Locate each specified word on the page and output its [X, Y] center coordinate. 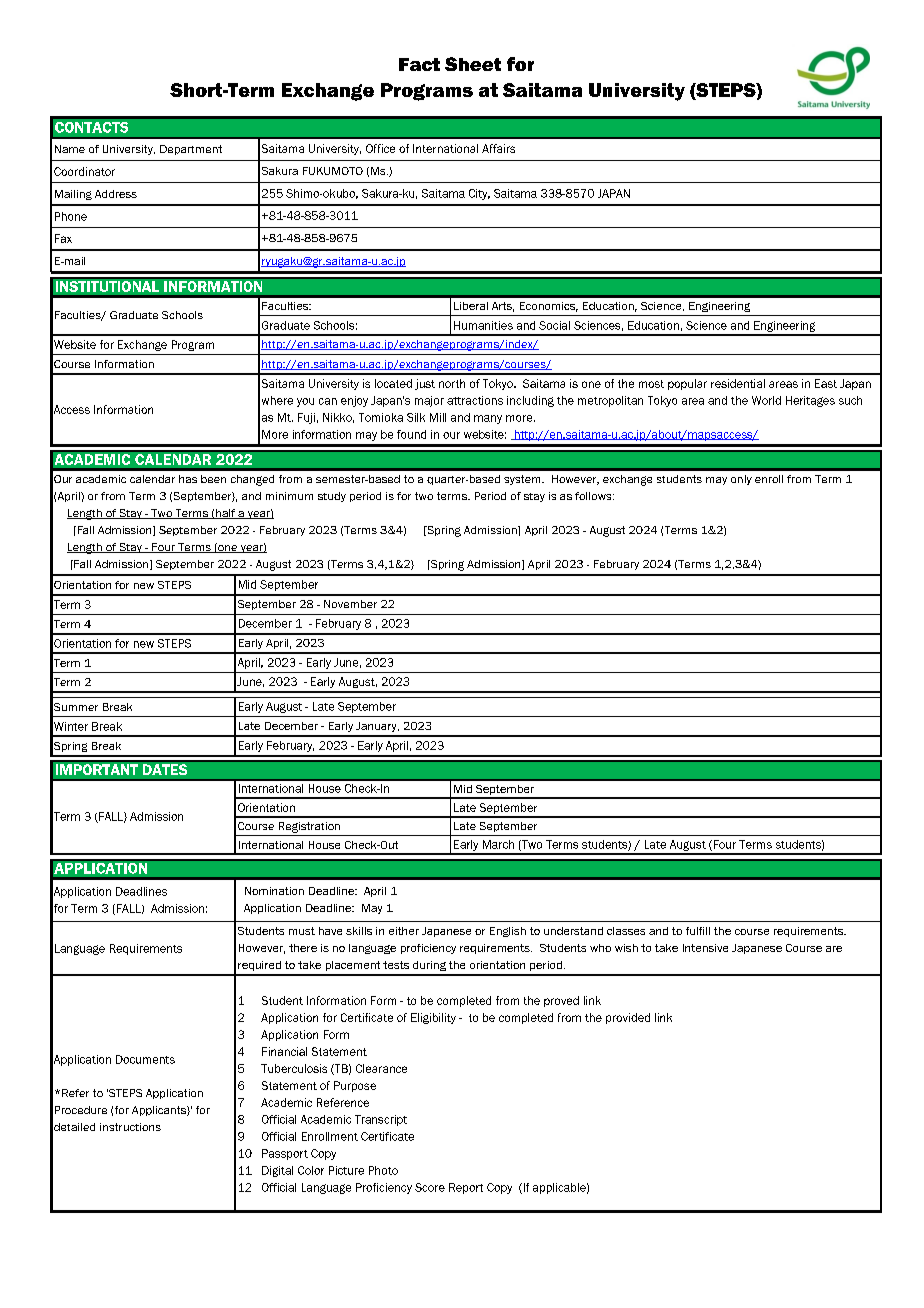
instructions [130, 1127]
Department [191, 150]
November [350, 604]
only [741, 480]
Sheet [473, 64]
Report [466, 1188]
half [225, 514]
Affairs [498, 148]
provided [628, 1018]
